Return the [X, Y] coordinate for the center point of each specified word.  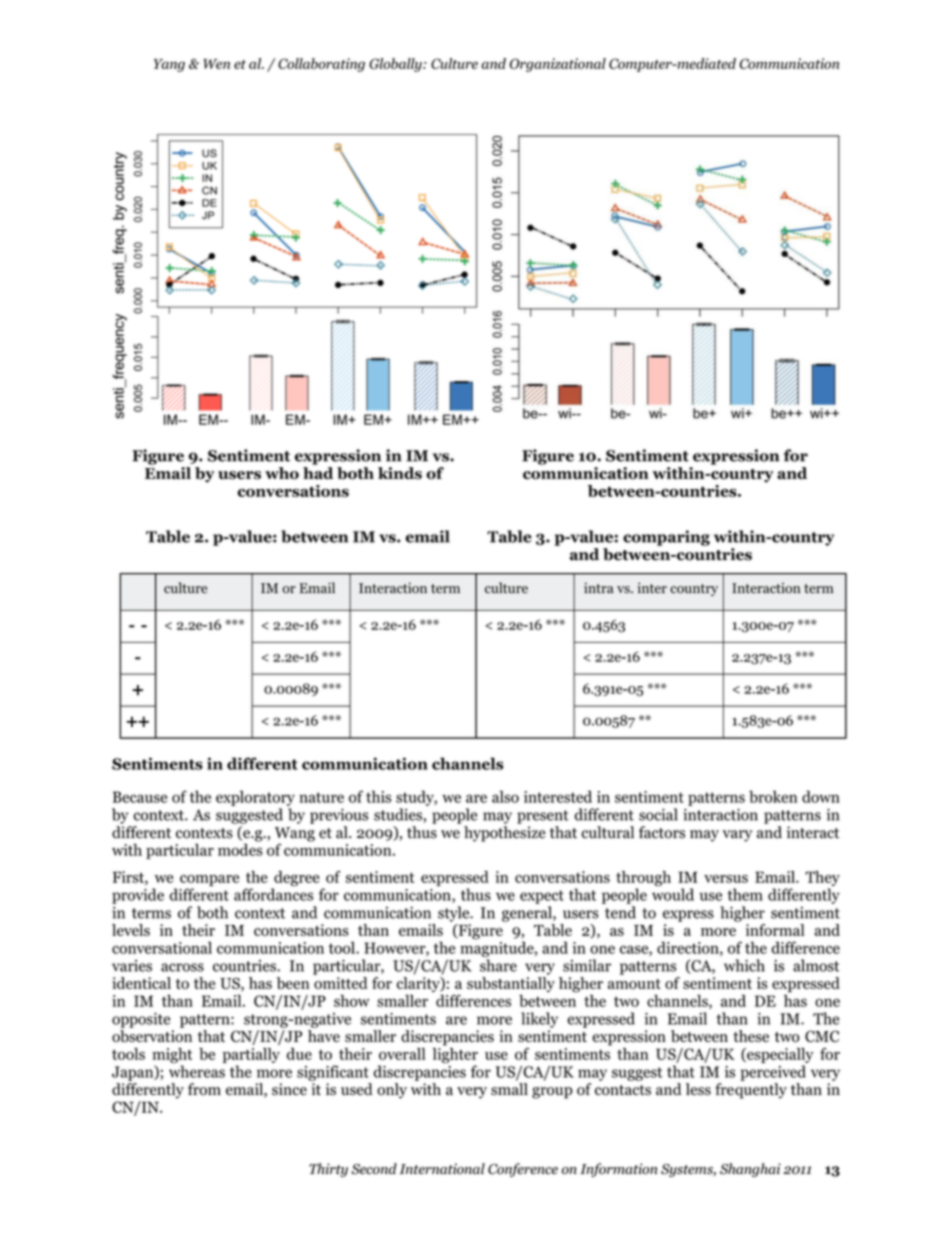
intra [599, 588]
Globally [396, 65]
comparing [666, 538]
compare [209, 880]
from [204, 1089]
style [455, 914]
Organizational [558, 65]
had [318, 473]
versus [726, 879]
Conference [523, 1170]
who [282, 473]
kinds [400, 473]
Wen [216, 64]
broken [773, 796]
